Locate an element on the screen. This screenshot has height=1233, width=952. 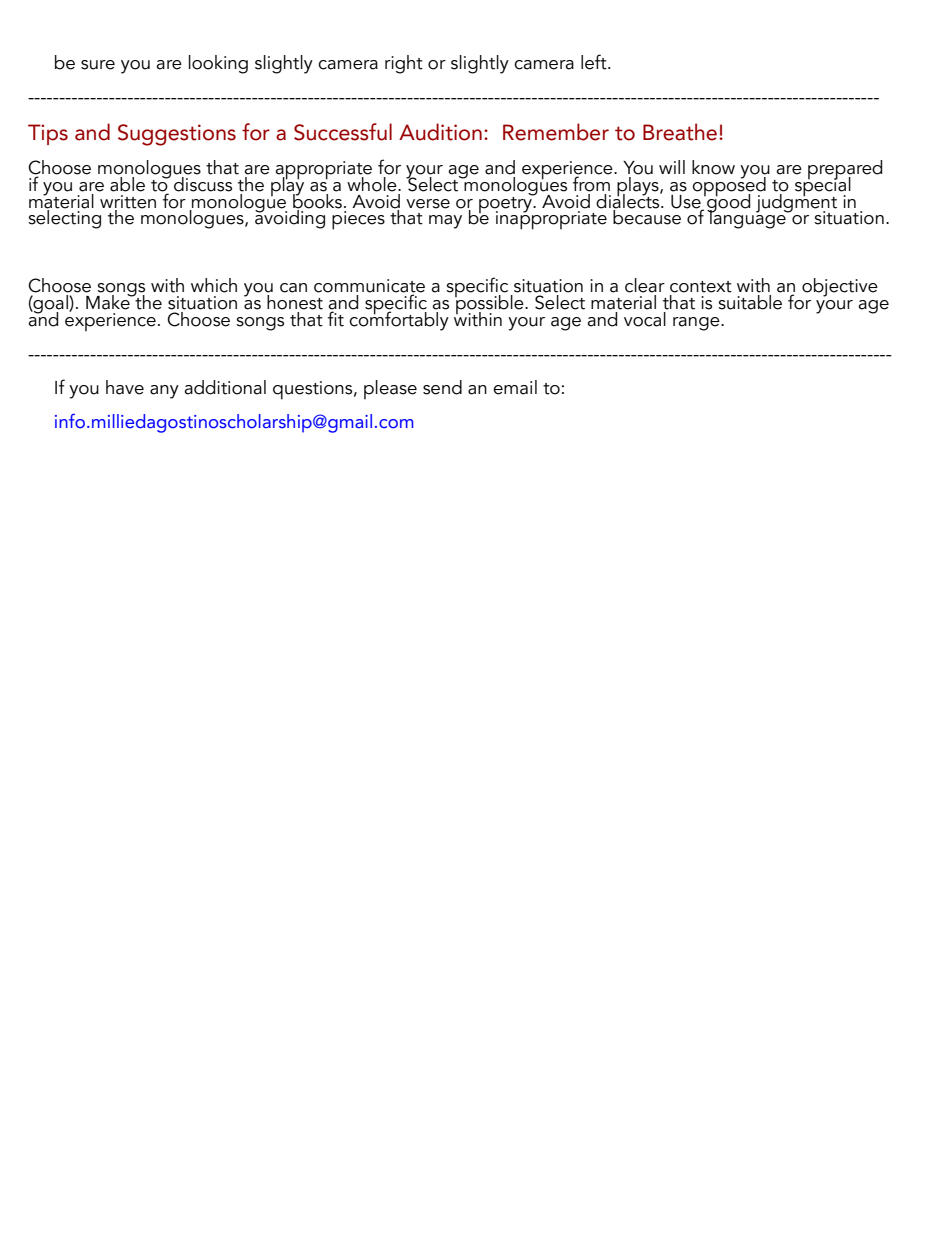
have is located at coordinates (125, 387).
